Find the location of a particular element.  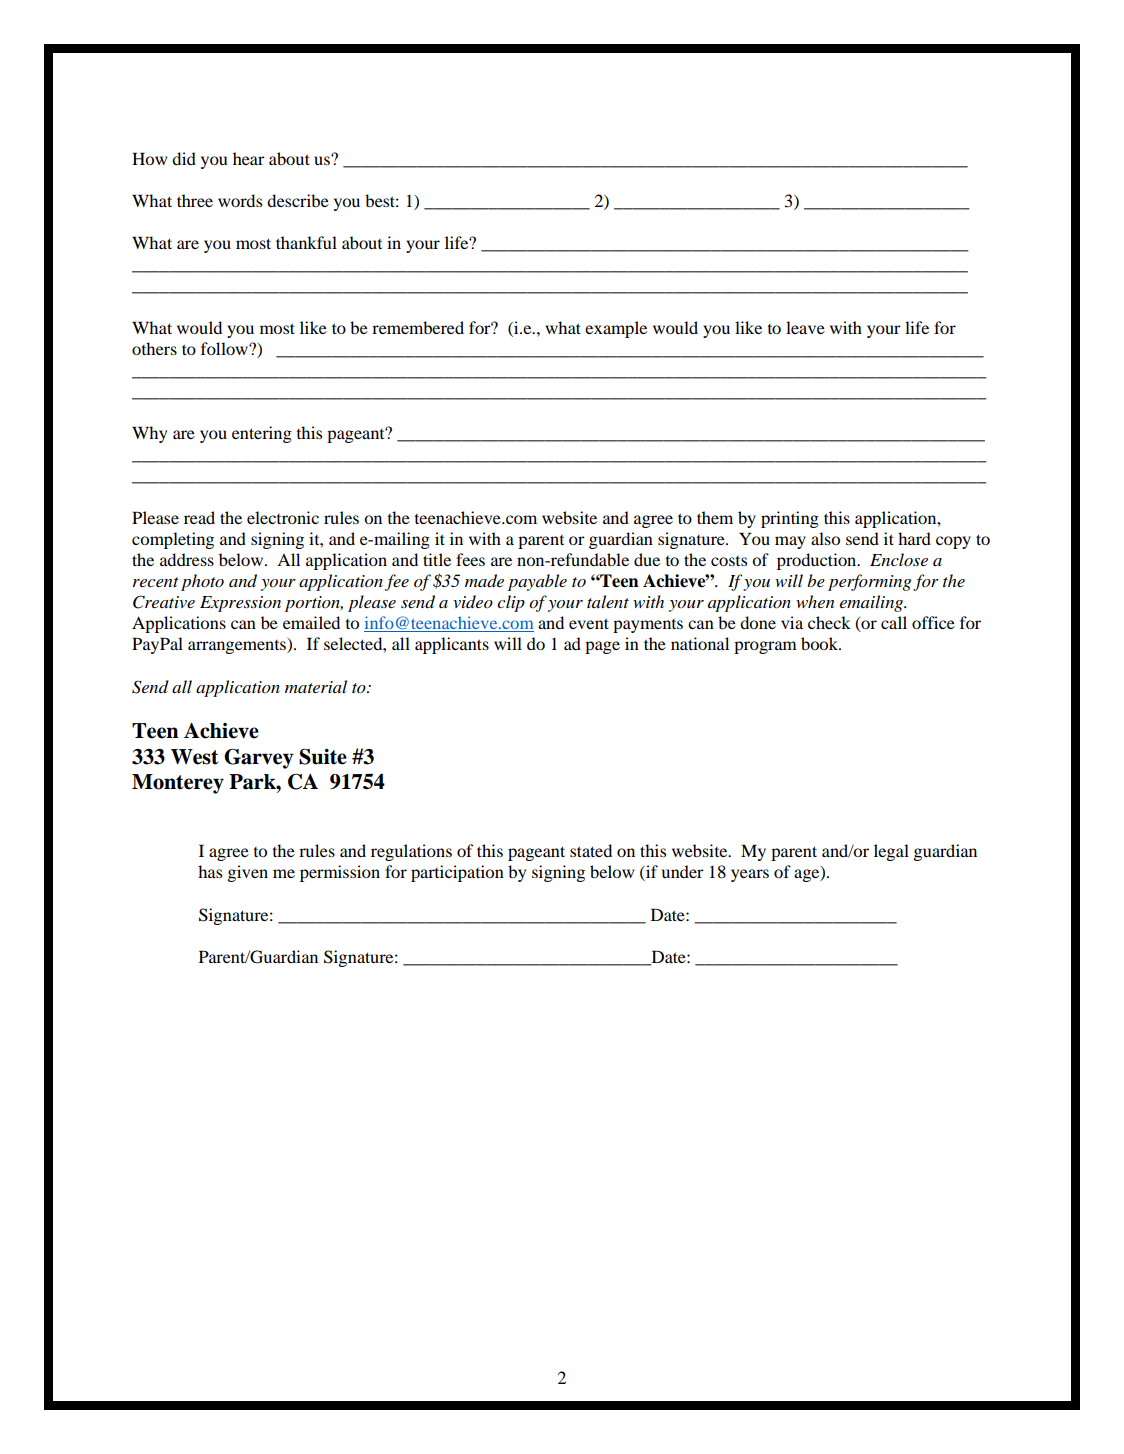

given is located at coordinates (248, 873).
